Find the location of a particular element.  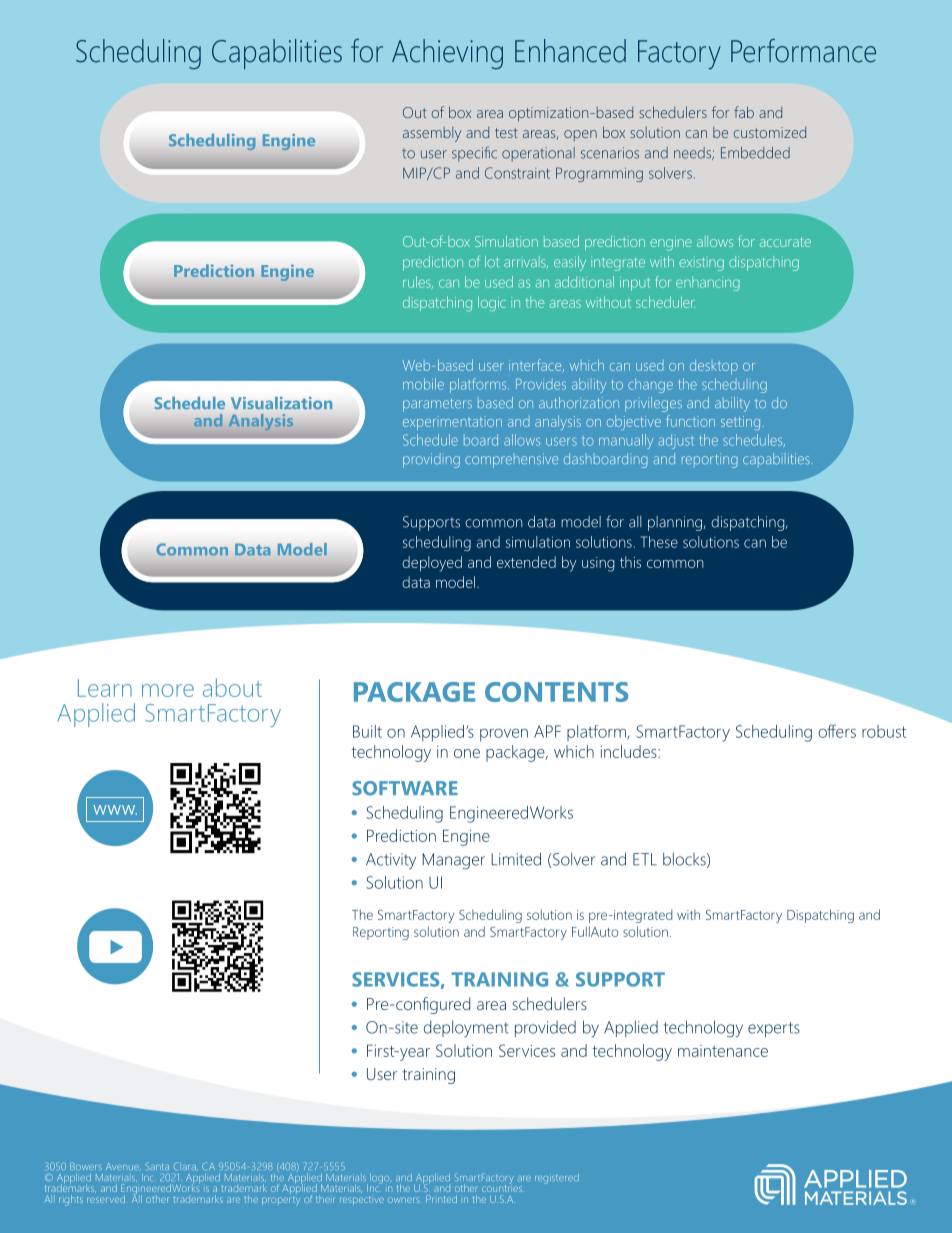

desktop is located at coordinates (714, 367).
